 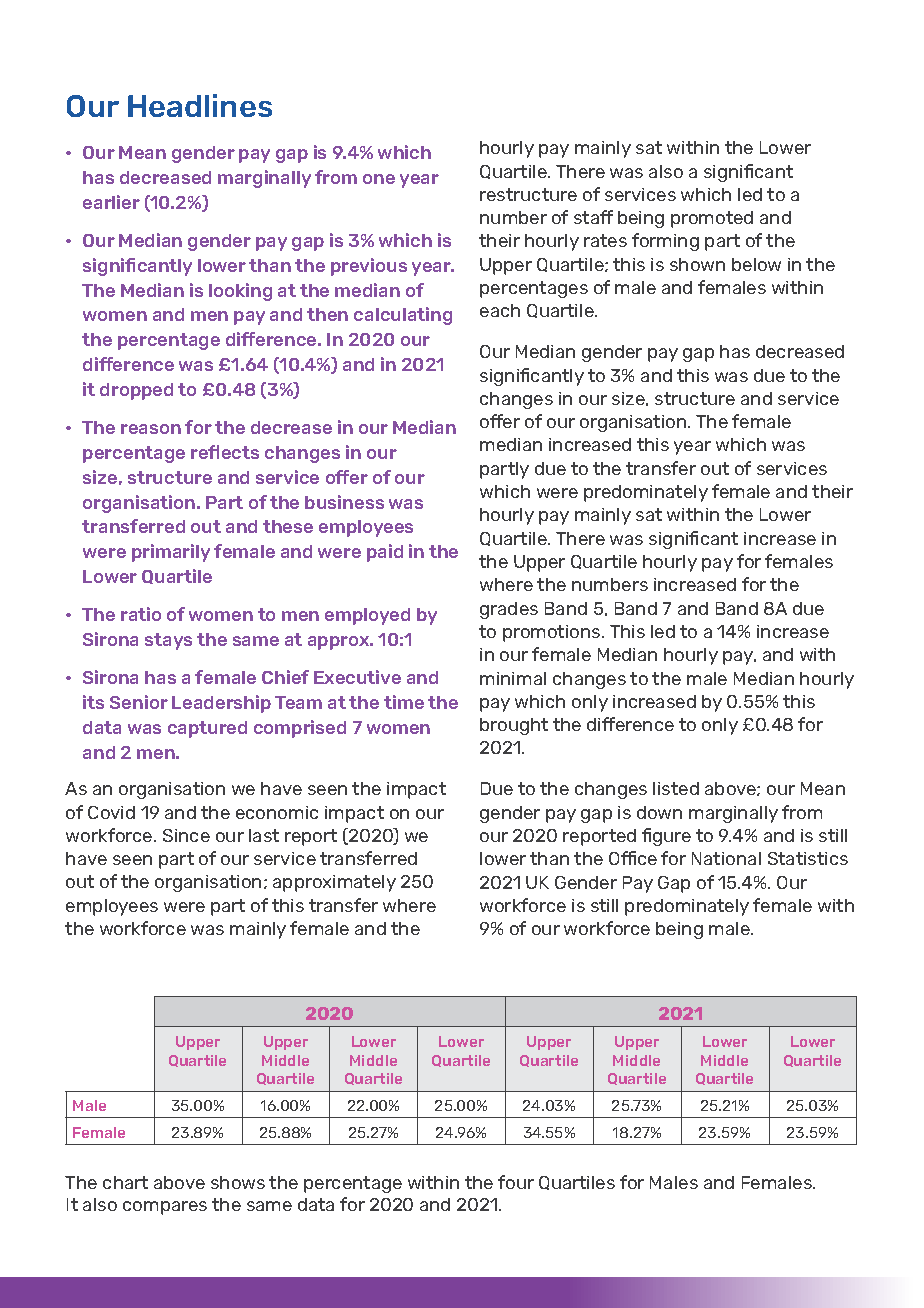 What do you see at coordinates (168, 641) in the page?
I see `stays` at bounding box center [168, 641].
